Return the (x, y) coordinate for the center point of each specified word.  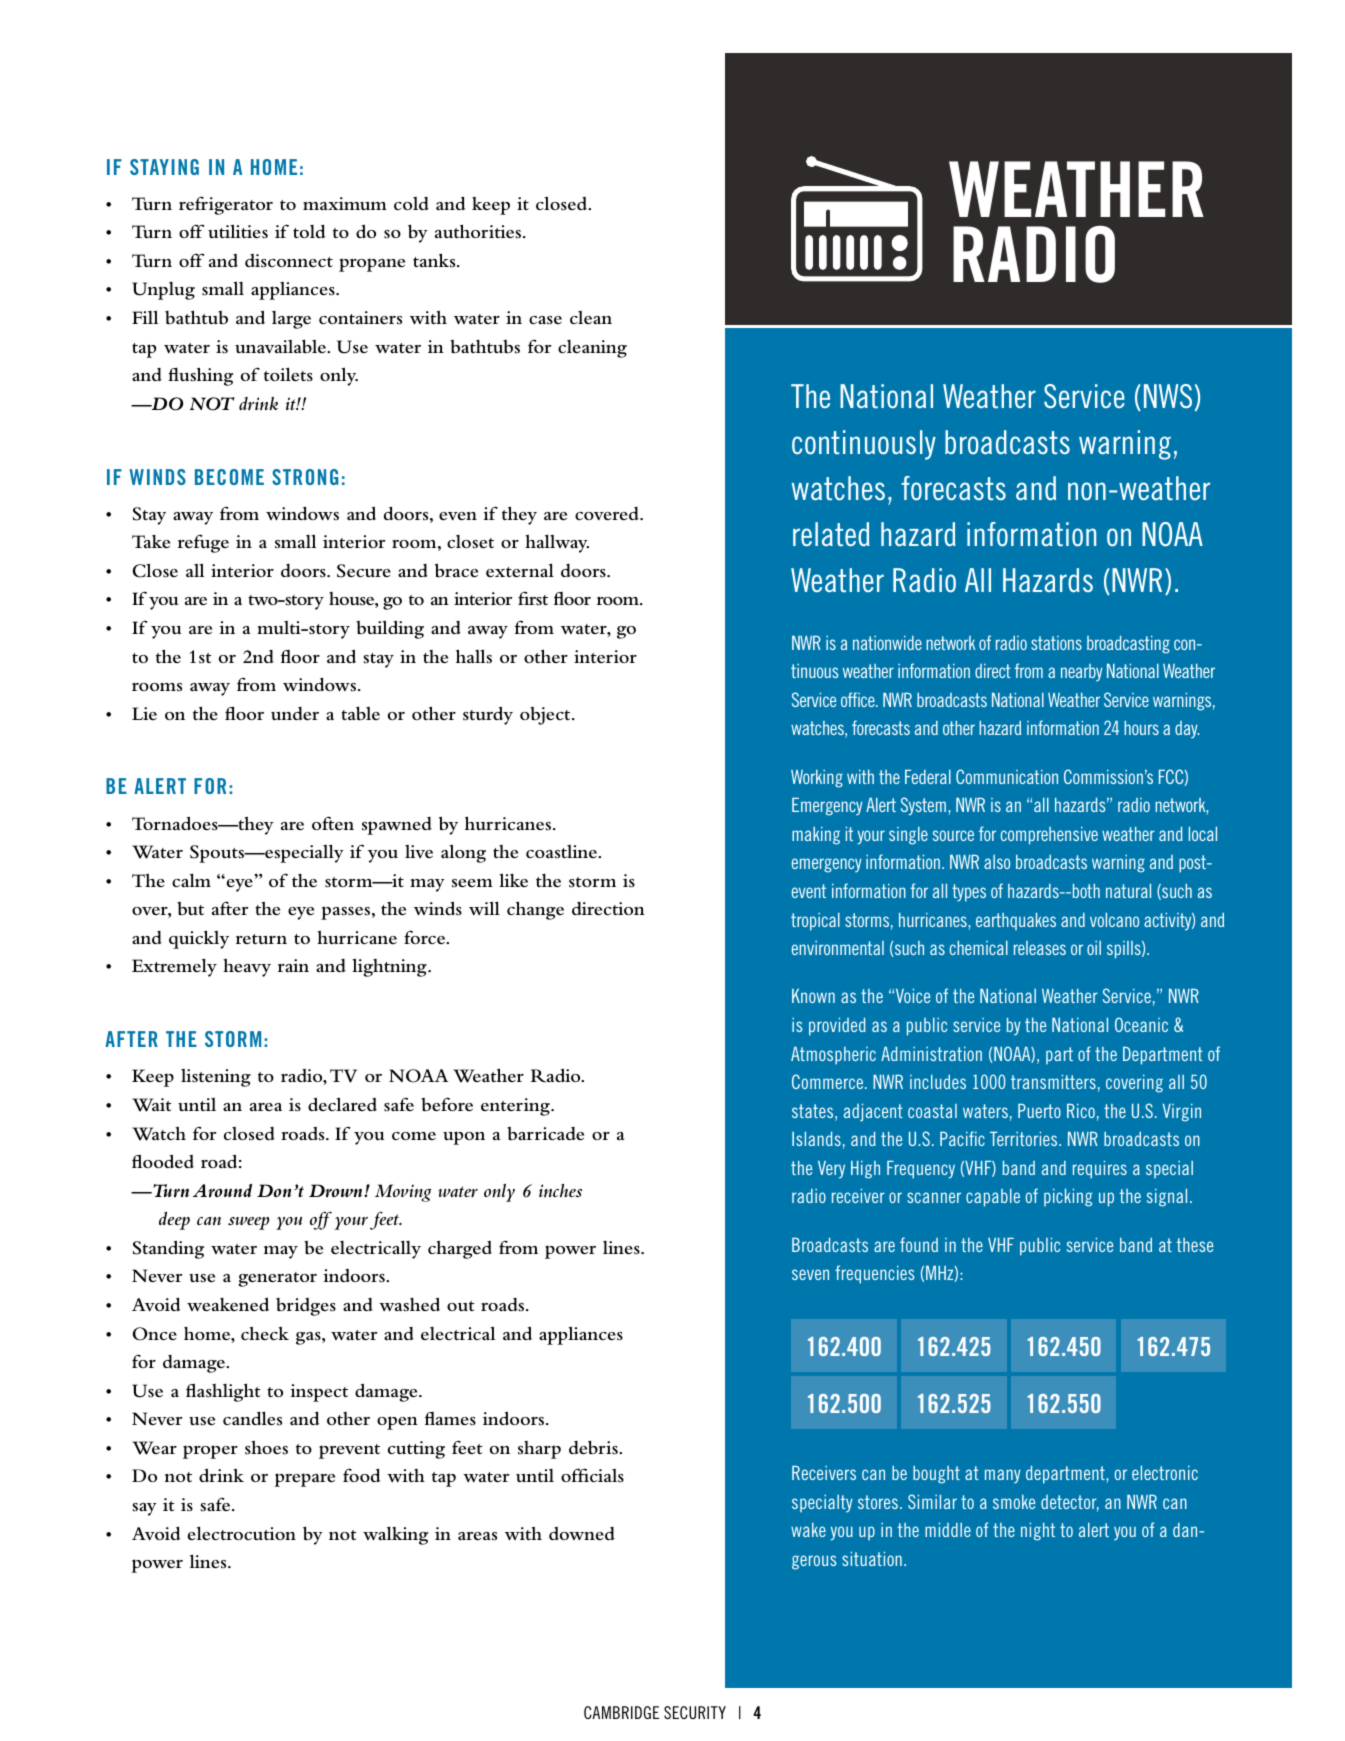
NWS (1168, 396)
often (333, 823)
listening (216, 1078)
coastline (562, 851)
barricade (545, 1134)
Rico (1081, 1111)
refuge (203, 543)
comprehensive (1049, 836)
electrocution (242, 1533)
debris (594, 1447)
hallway (557, 543)
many (1003, 1476)
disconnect (289, 260)
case (545, 320)
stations (1056, 643)
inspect (319, 1393)
